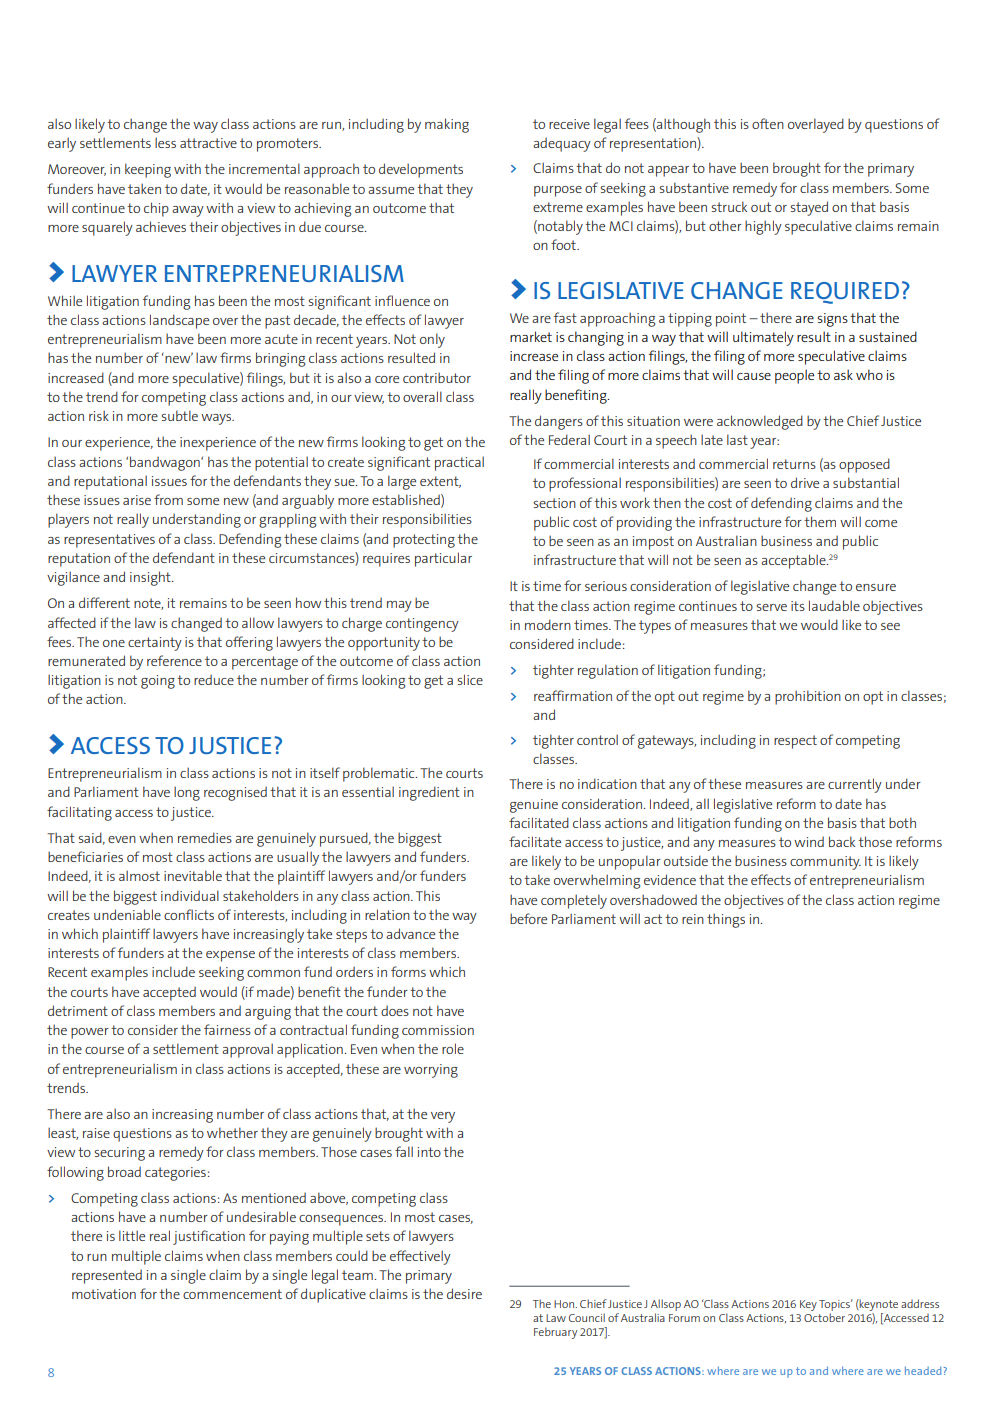  What do you see at coordinates (104, 1294) in the screenshot?
I see `motivation` at bounding box center [104, 1294].
